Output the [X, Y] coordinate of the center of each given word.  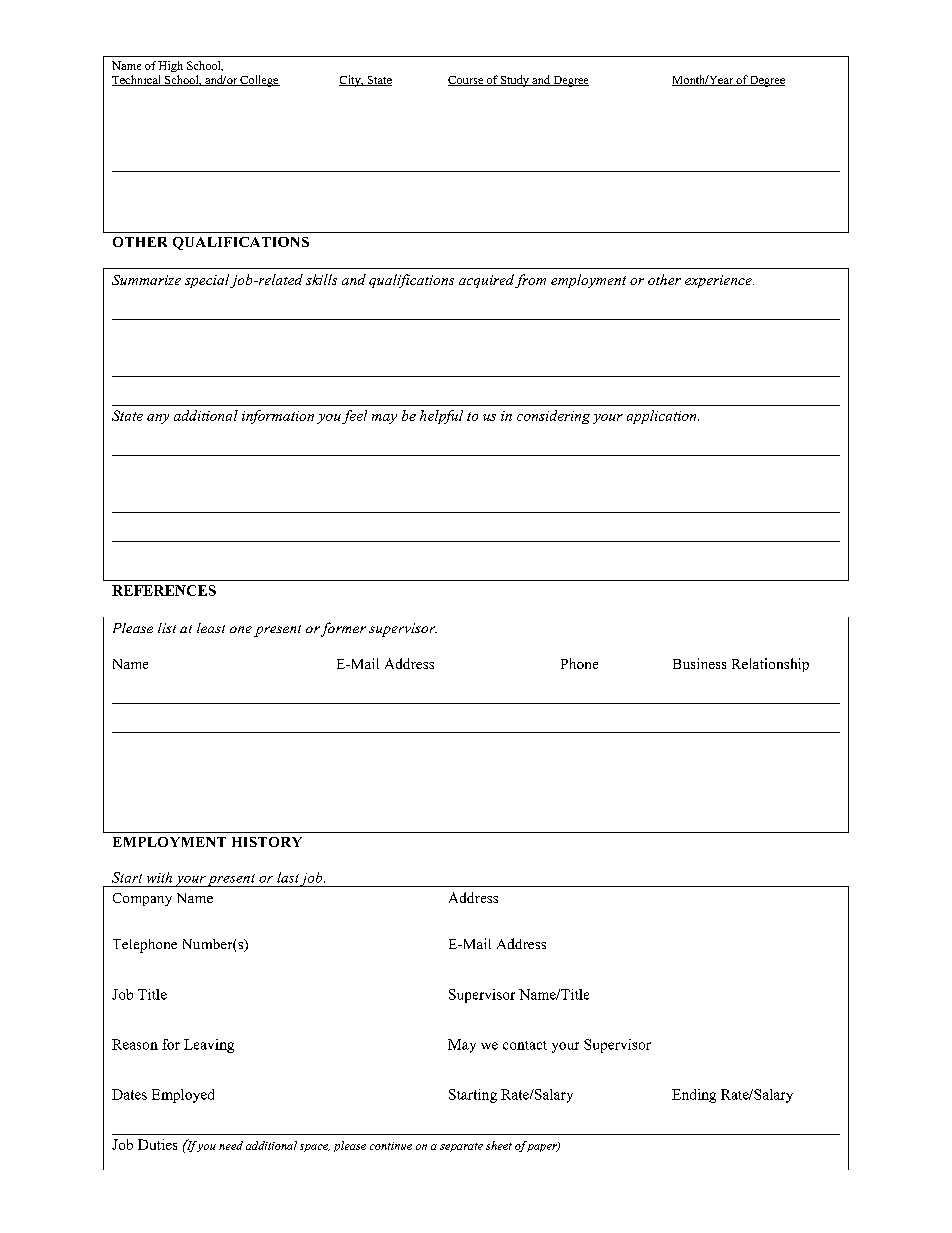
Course [466, 81]
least [211, 628]
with [159, 877]
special [207, 281]
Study [515, 81]
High [170, 66]
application [663, 417]
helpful [441, 417]
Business [699, 663]
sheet [499, 1145]
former [343, 629]
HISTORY [267, 842]
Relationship [770, 665]
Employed [183, 1096]
